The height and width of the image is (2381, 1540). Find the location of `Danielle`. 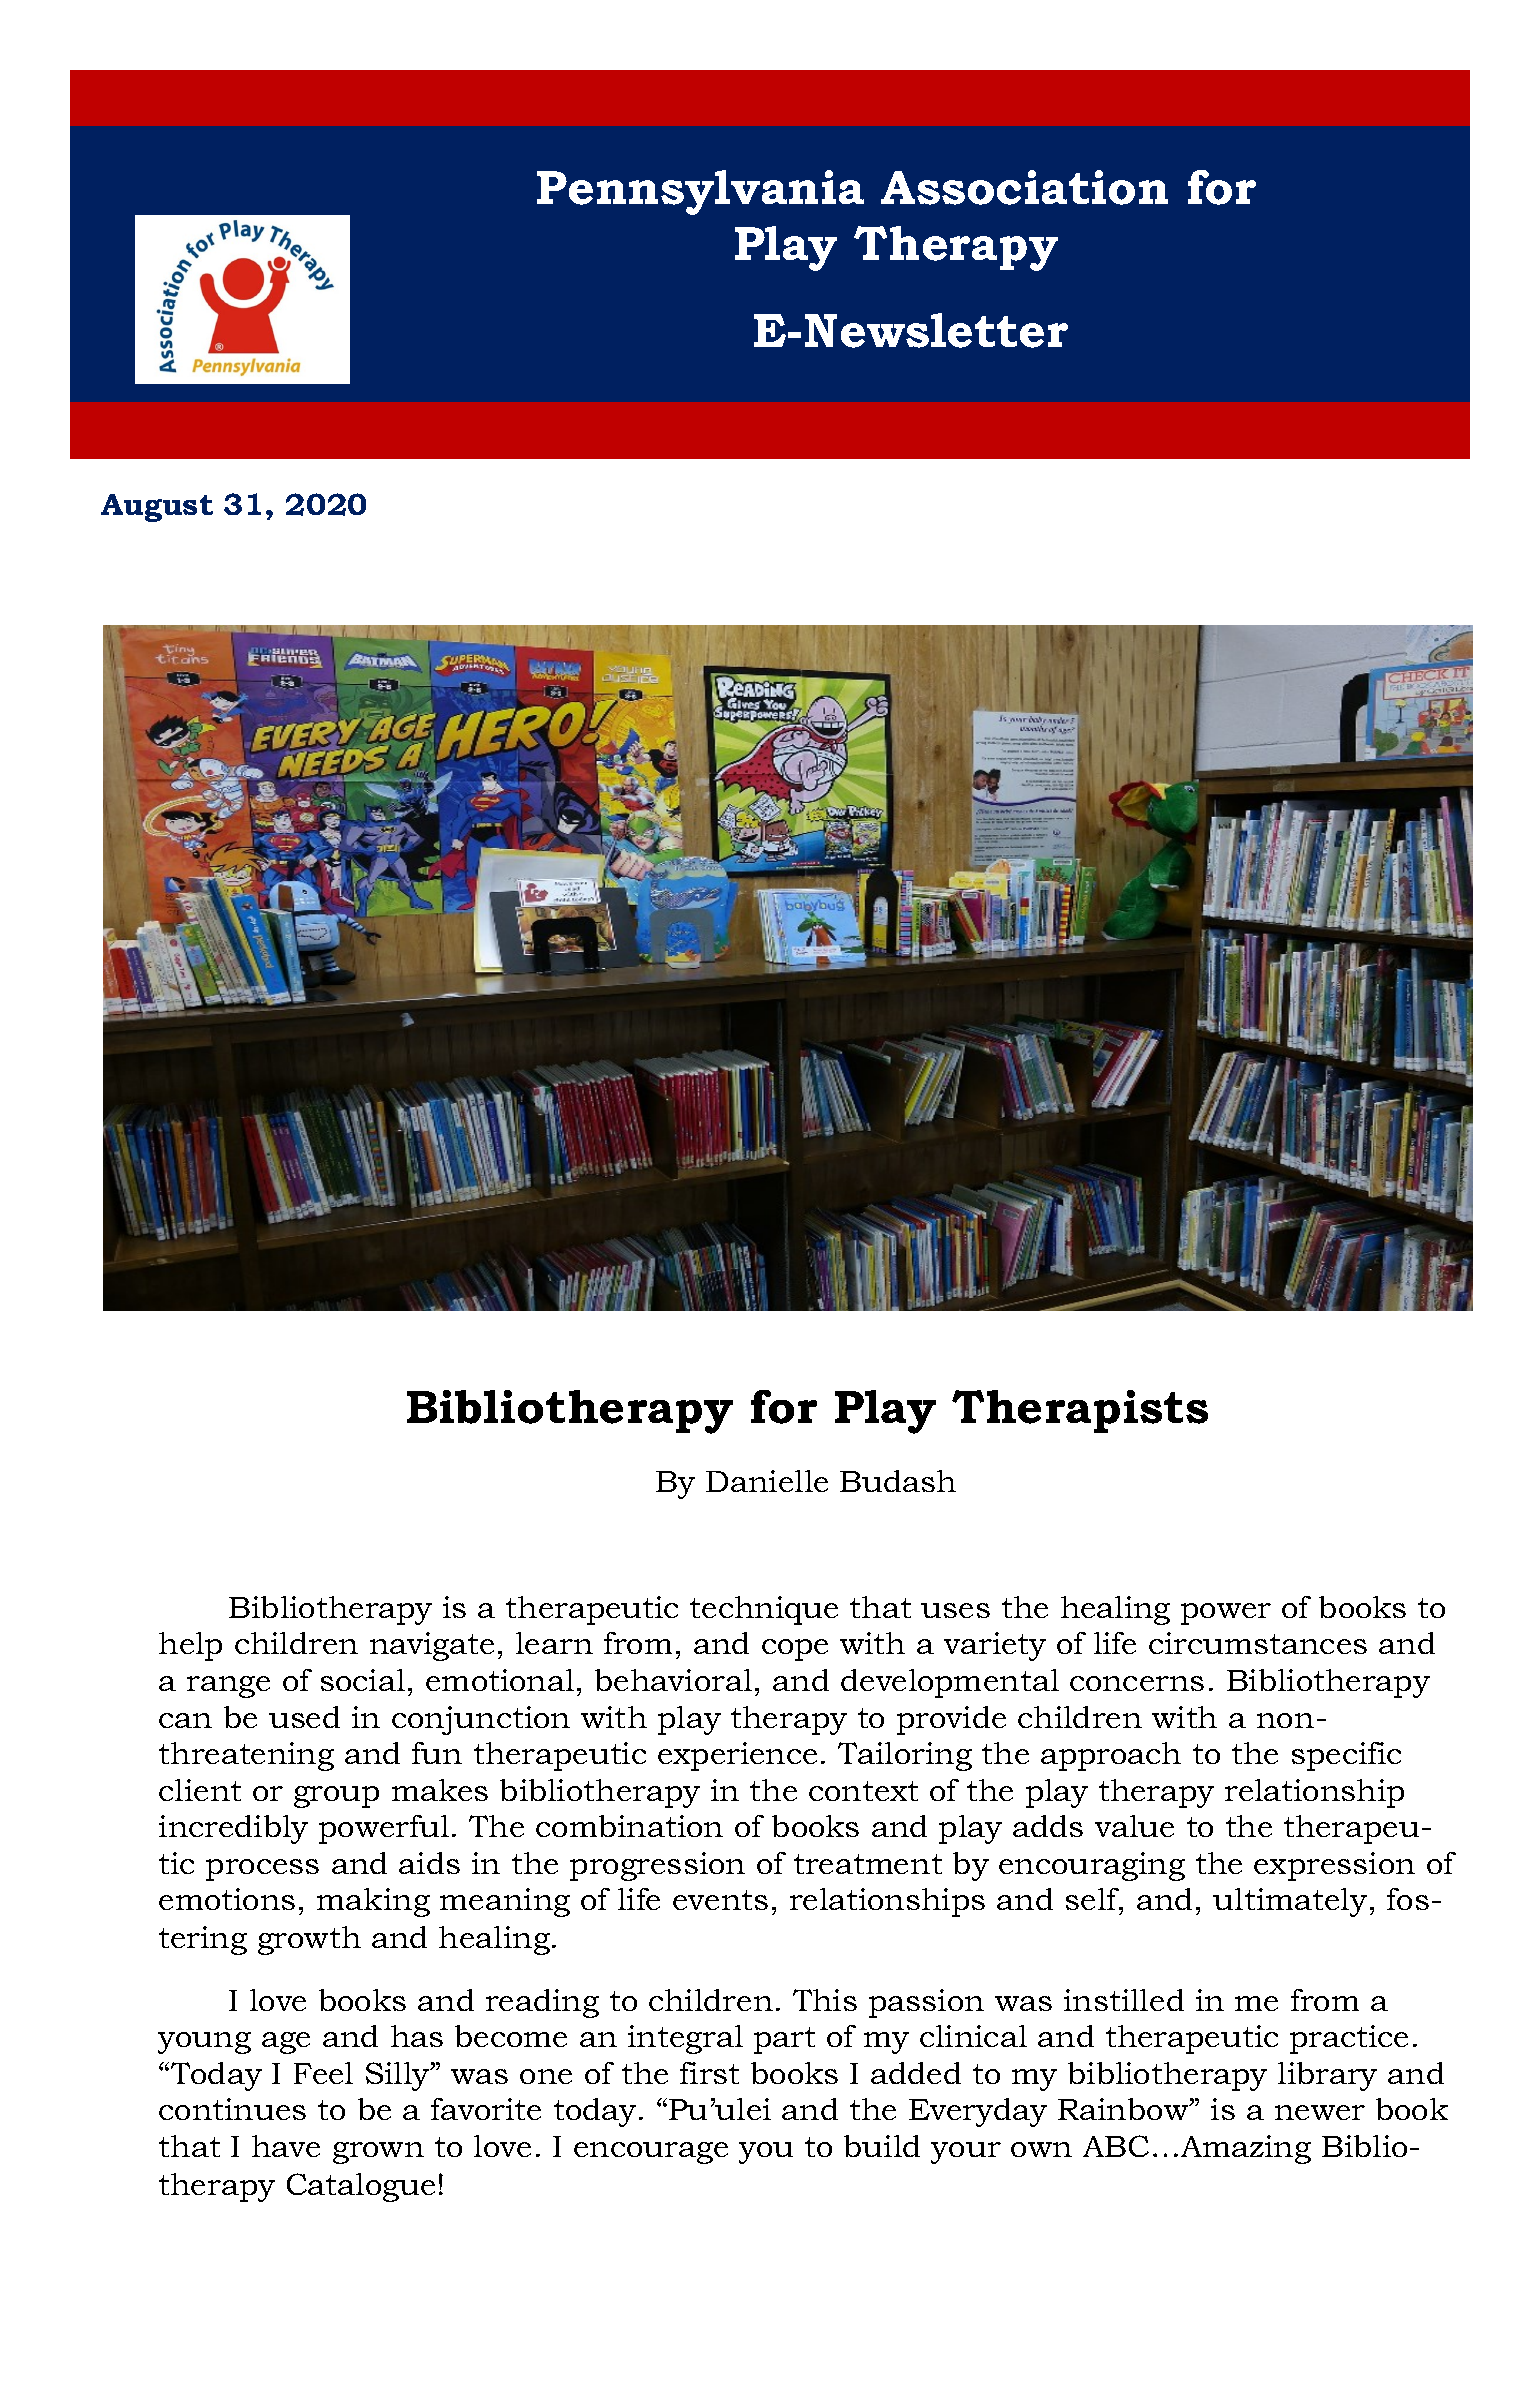

Danielle is located at coordinates (767, 1481).
